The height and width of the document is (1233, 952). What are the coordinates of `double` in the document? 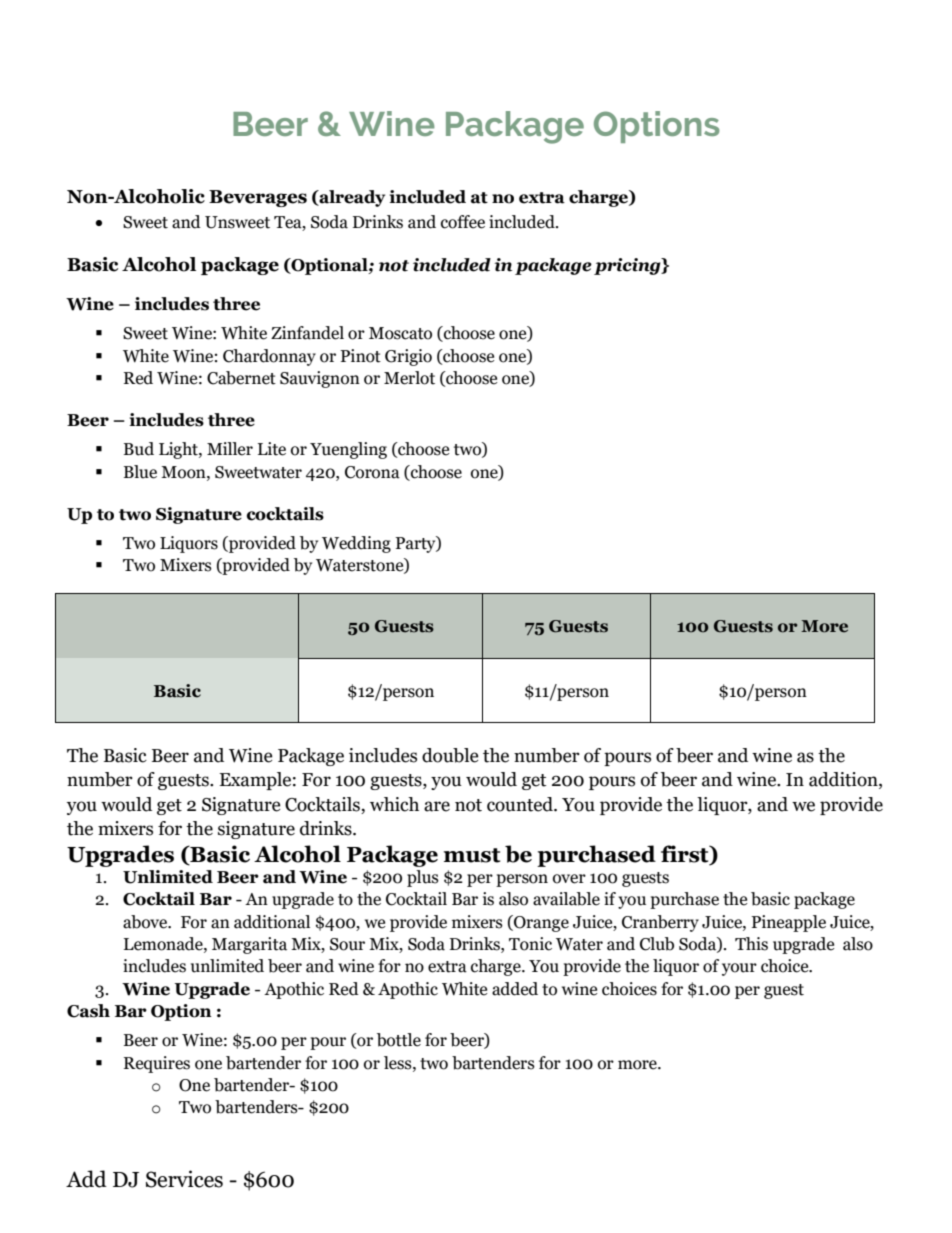 It's located at (450, 755).
